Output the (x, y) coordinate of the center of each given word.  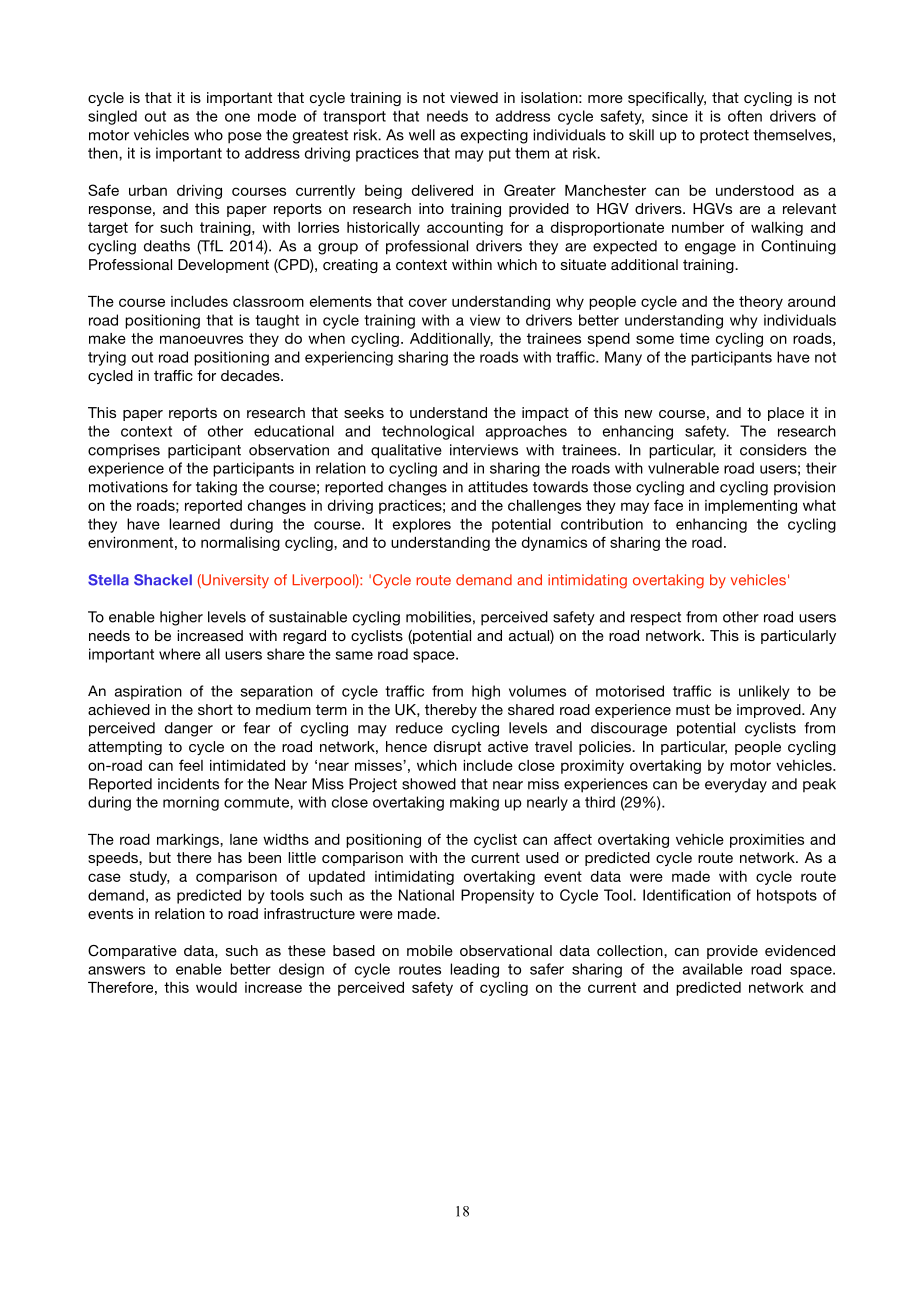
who (208, 135)
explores (422, 525)
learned (194, 524)
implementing (751, 507)
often (745, 116)
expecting (494, 136)
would (216, 987)
